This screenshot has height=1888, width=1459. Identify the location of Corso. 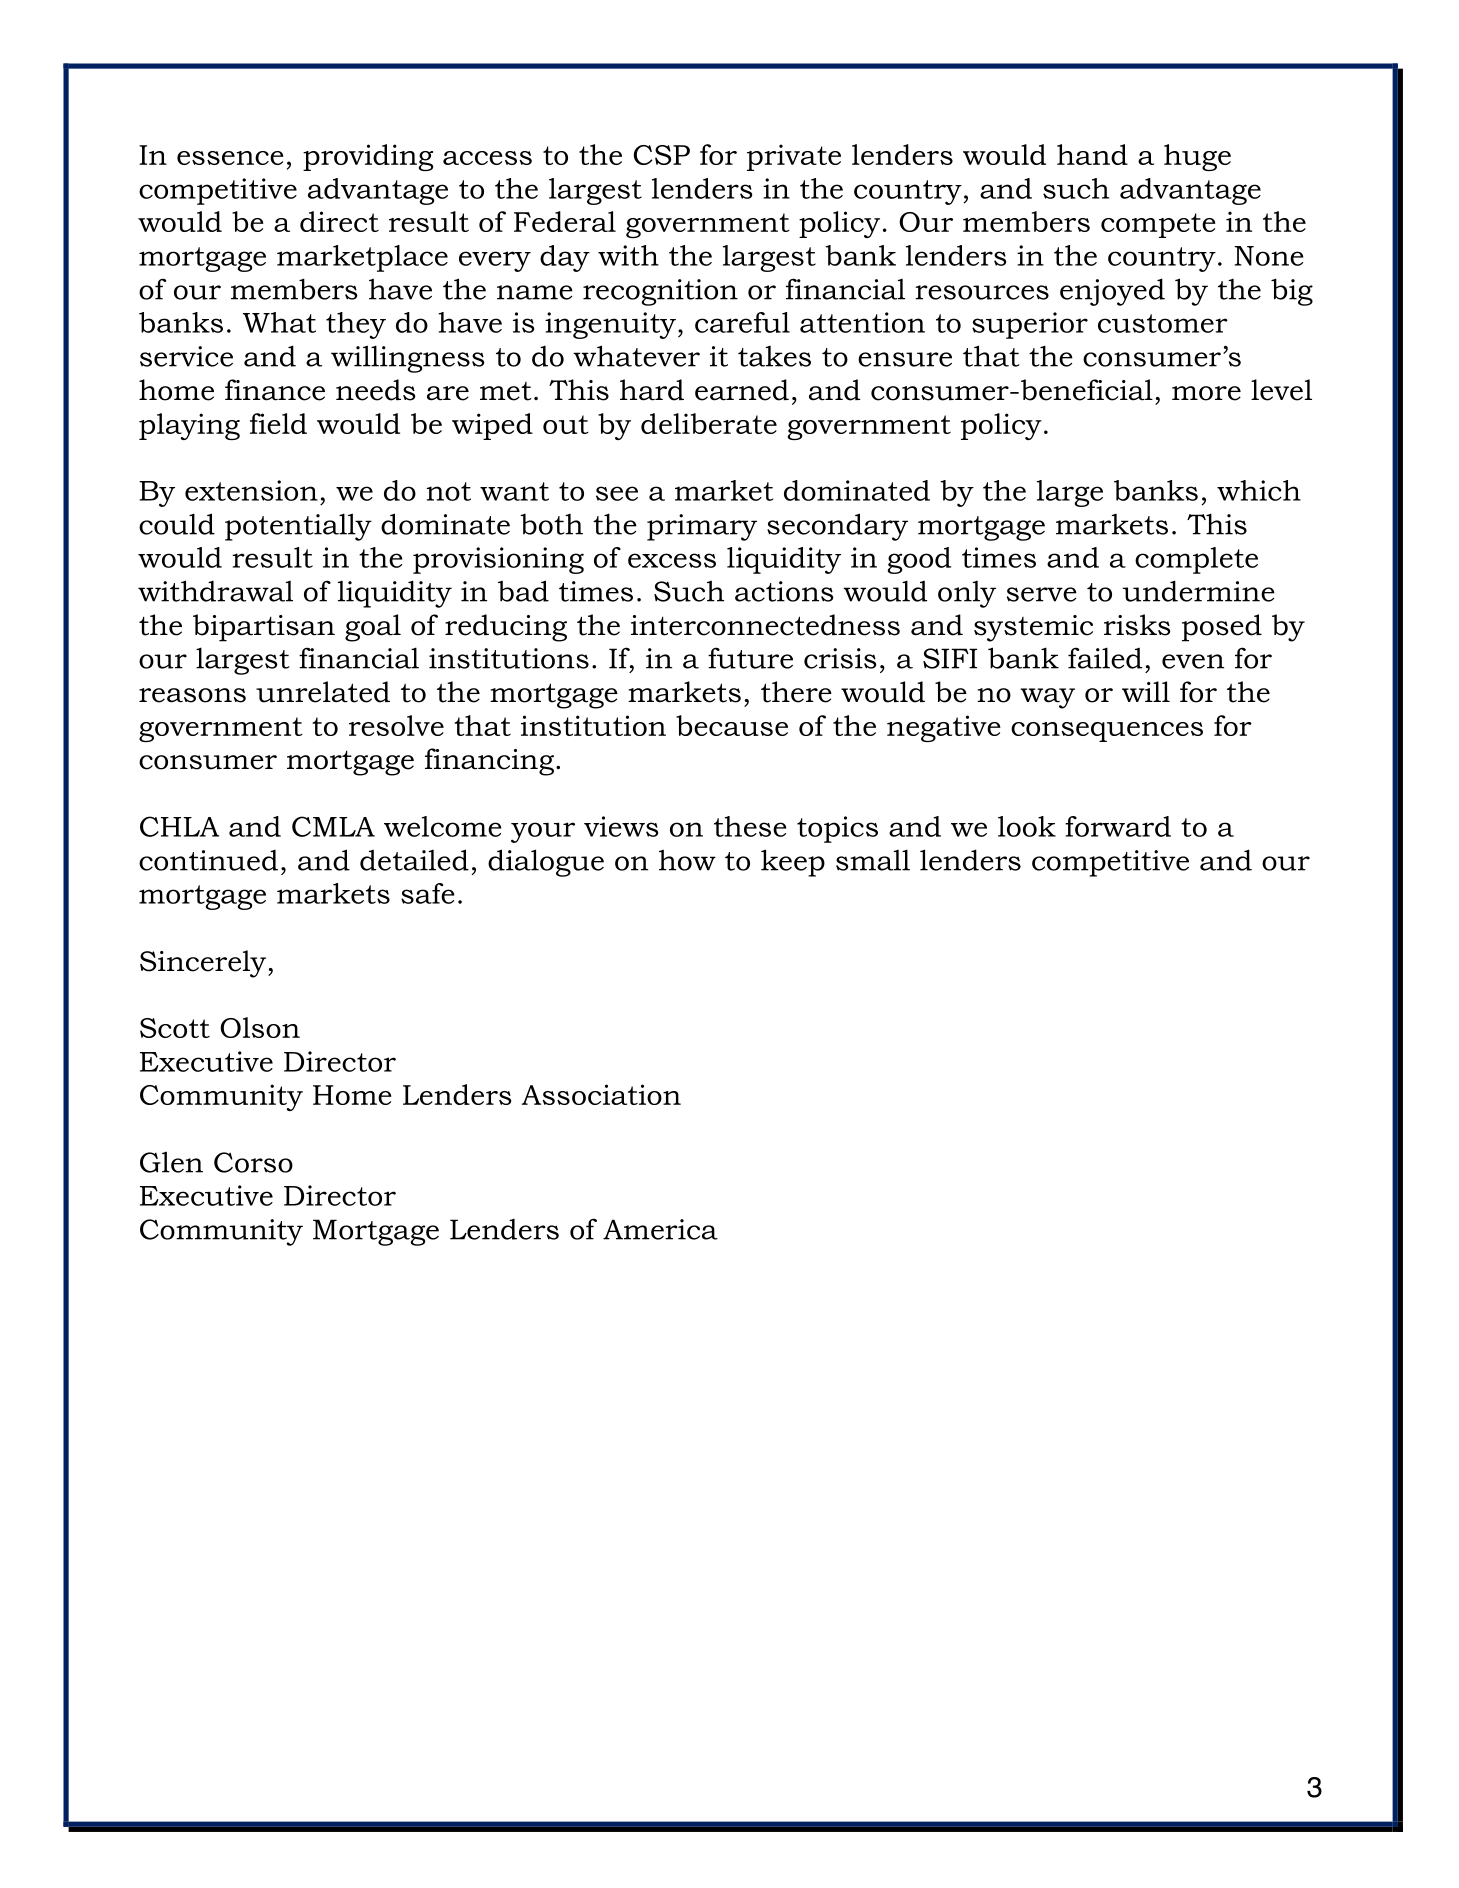
(253, 1162).
